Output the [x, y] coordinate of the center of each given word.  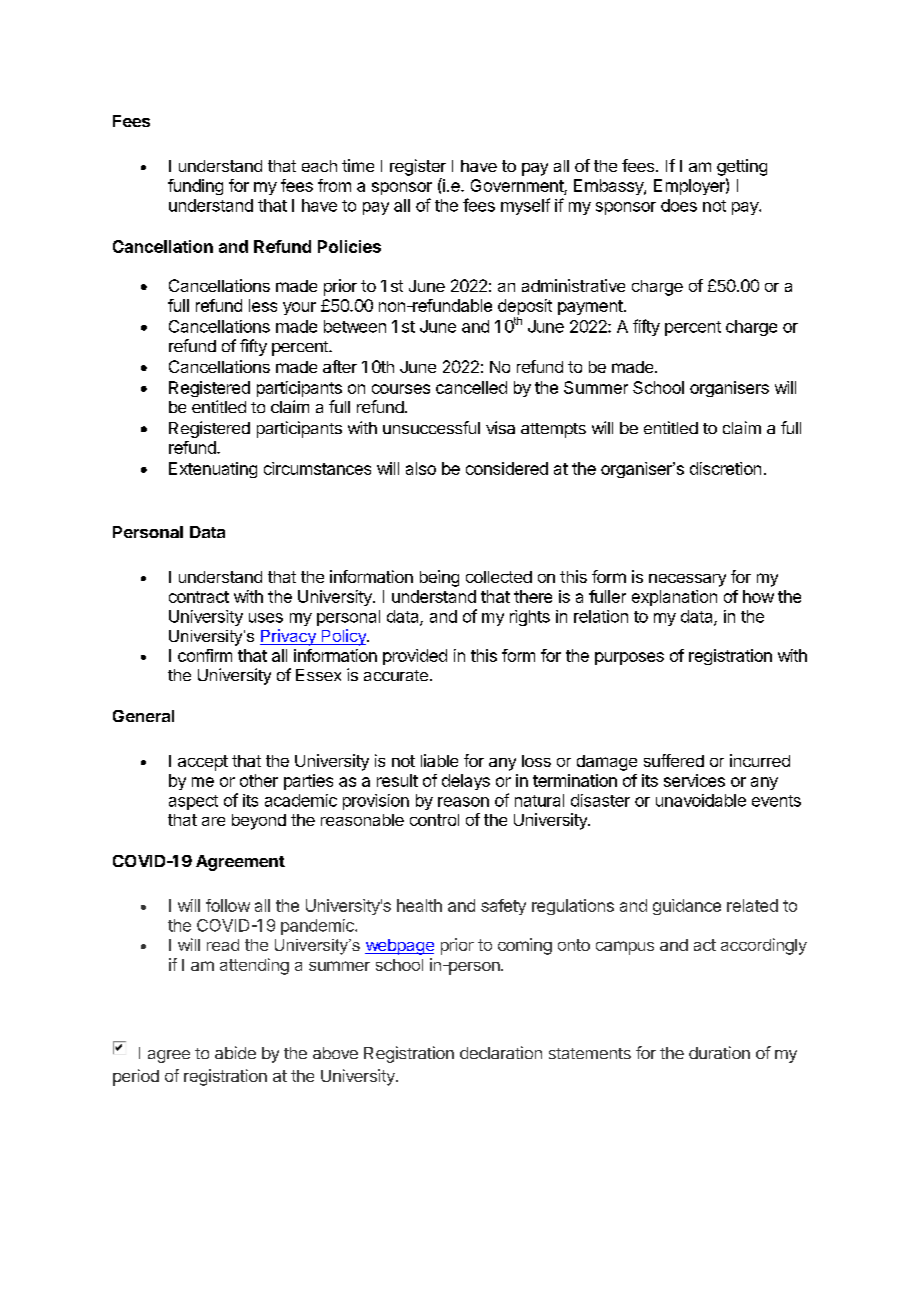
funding [195, 187]
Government [517, 185]
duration [719, 1052]
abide [235, 1052]
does [679, 205]
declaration [501, 1052]
